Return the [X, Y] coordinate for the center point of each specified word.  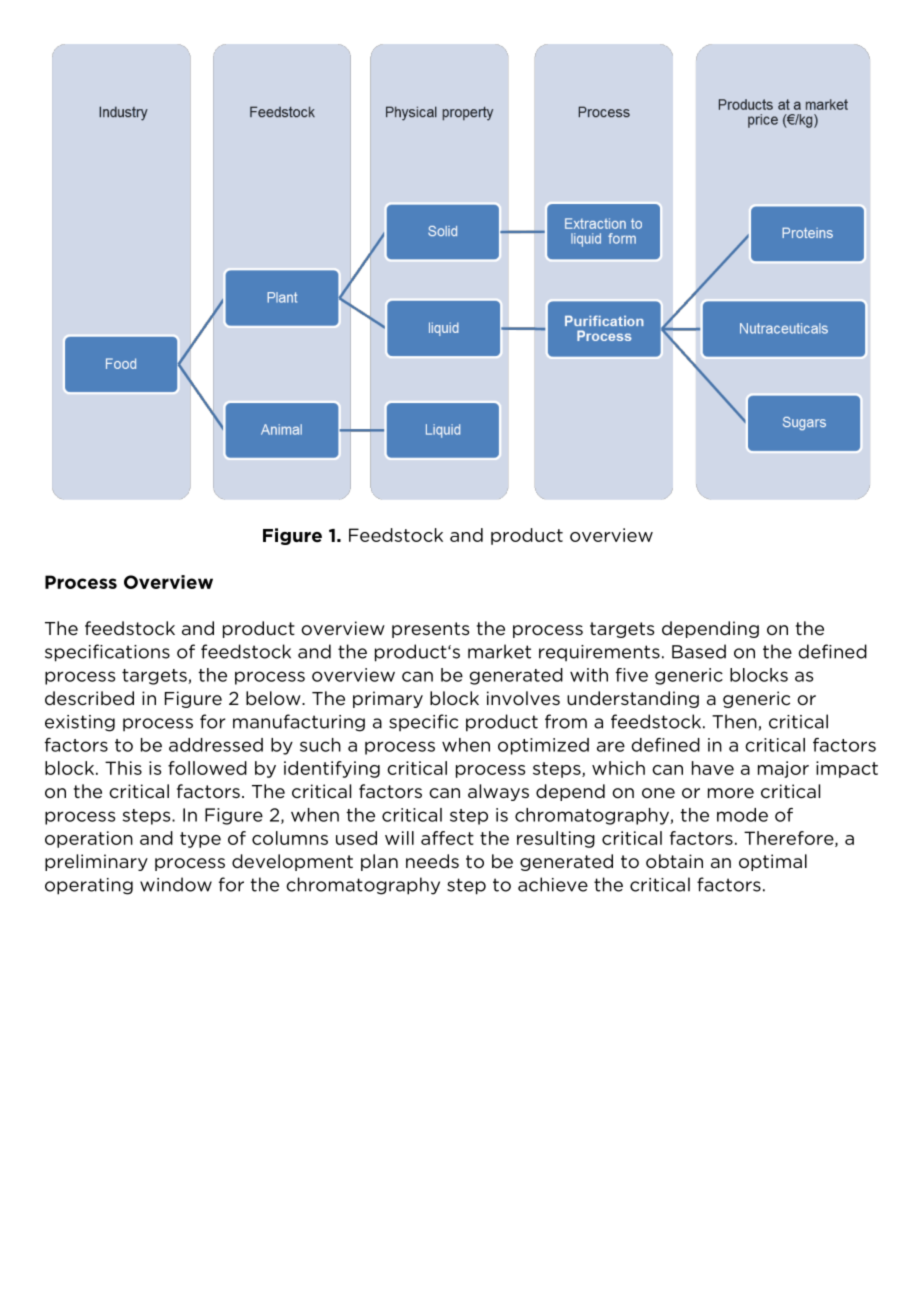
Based [699, 651]
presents [430, 630]
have [713, 768]
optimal [773, 862]
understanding [633, 699]
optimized [543, 746]
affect [447, 838]
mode [742, 815]
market [499, 651]
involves [523, 698]
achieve [553, 884]
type [200, 840]
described [89, 698]
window [176, 884]
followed [207, 768]
